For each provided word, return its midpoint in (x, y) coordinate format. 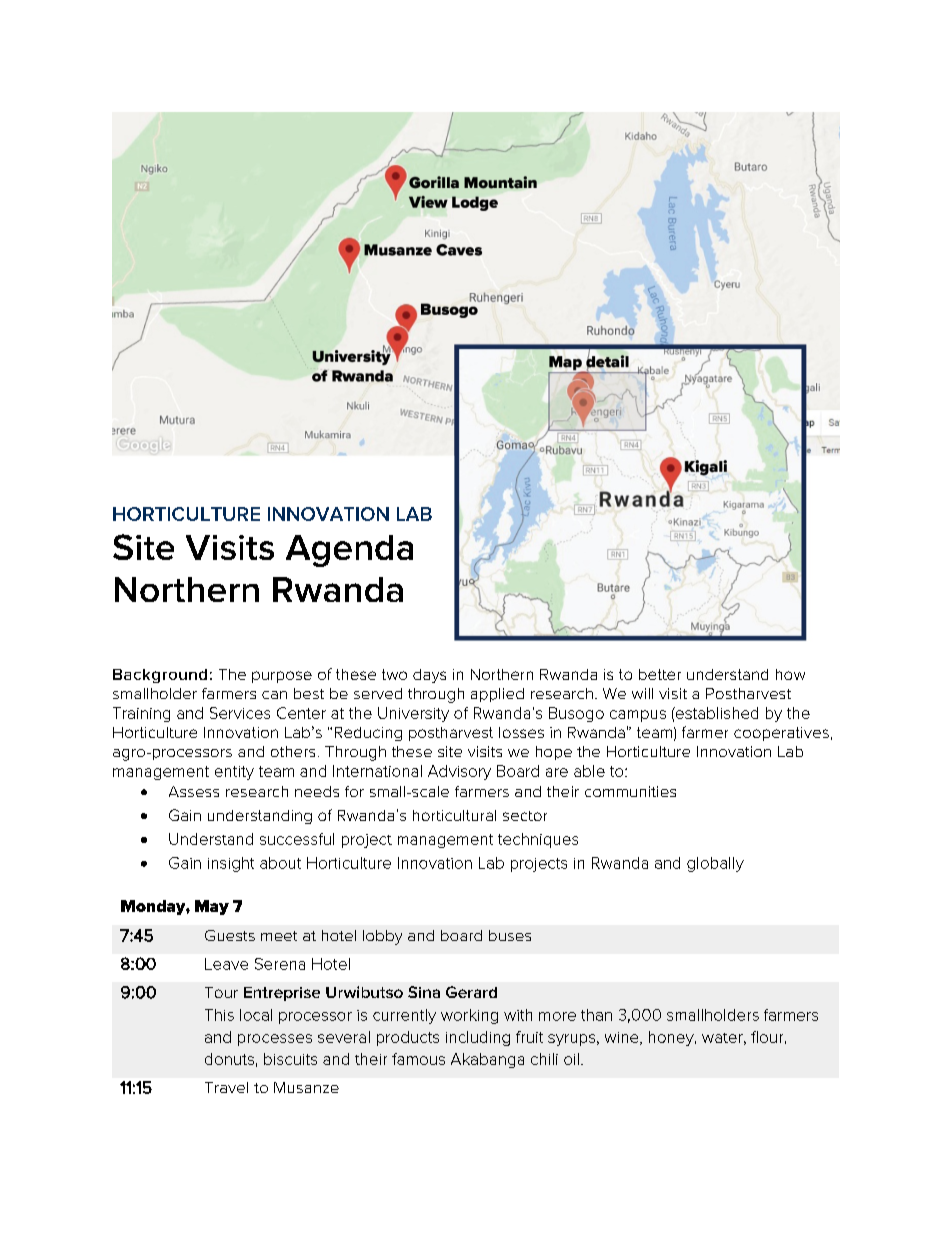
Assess (194, 791)
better (660, 674)
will (642, 693)
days (429, 676)
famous (418, 1059)
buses (510, 935)
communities (630, 791)
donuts (229, 1059)
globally (715, 864)
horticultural (454, 815)
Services (240, 713)
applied (497, 695)
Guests (230, 935)
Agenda (349, 551)
